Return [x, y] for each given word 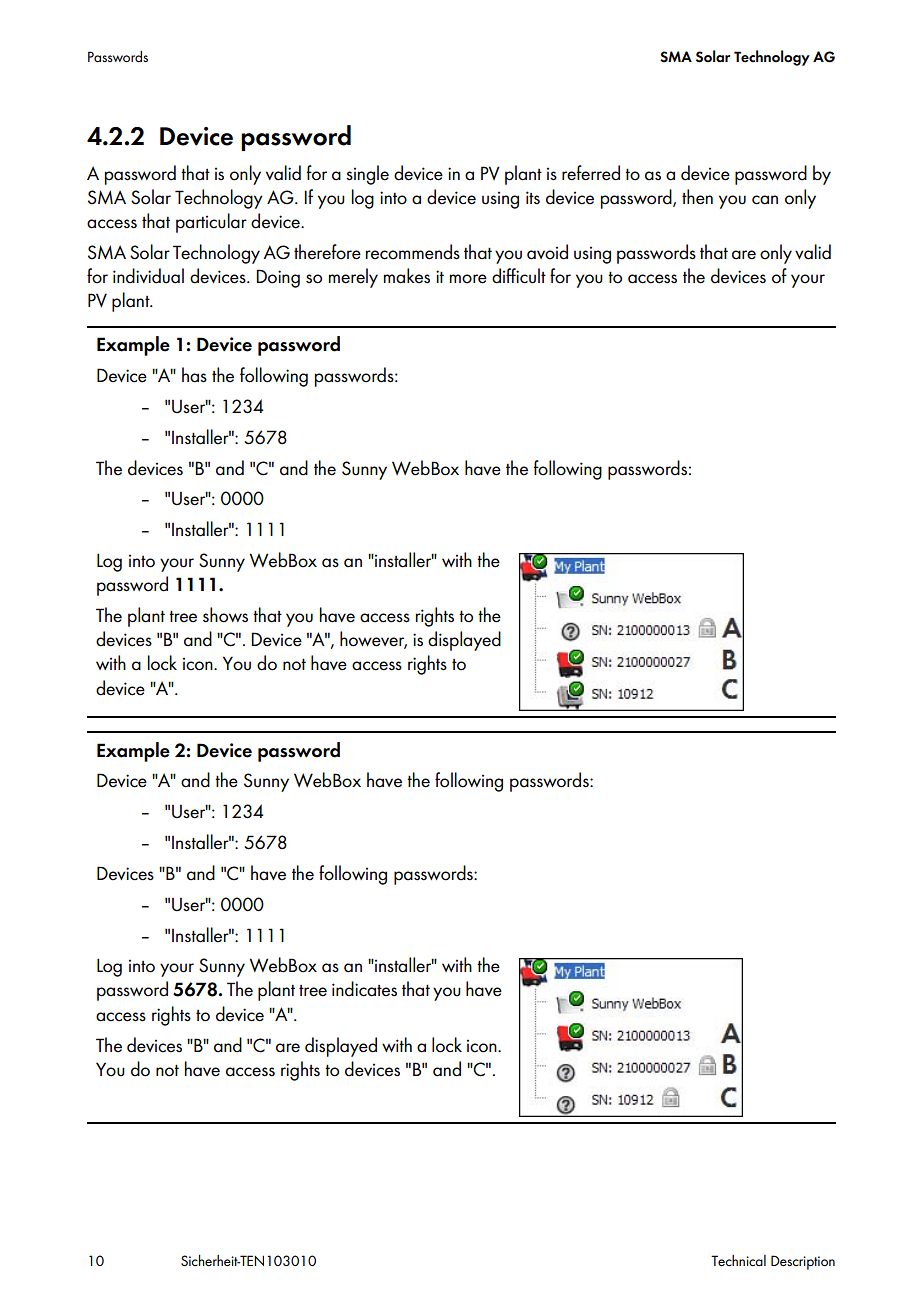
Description [803, 1262]
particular [211, 223]
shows [225, 615]
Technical [738, 1260]
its [533, 198]
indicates [364, 989]
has [194, 375]
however [373, 640]
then [697, 197]
